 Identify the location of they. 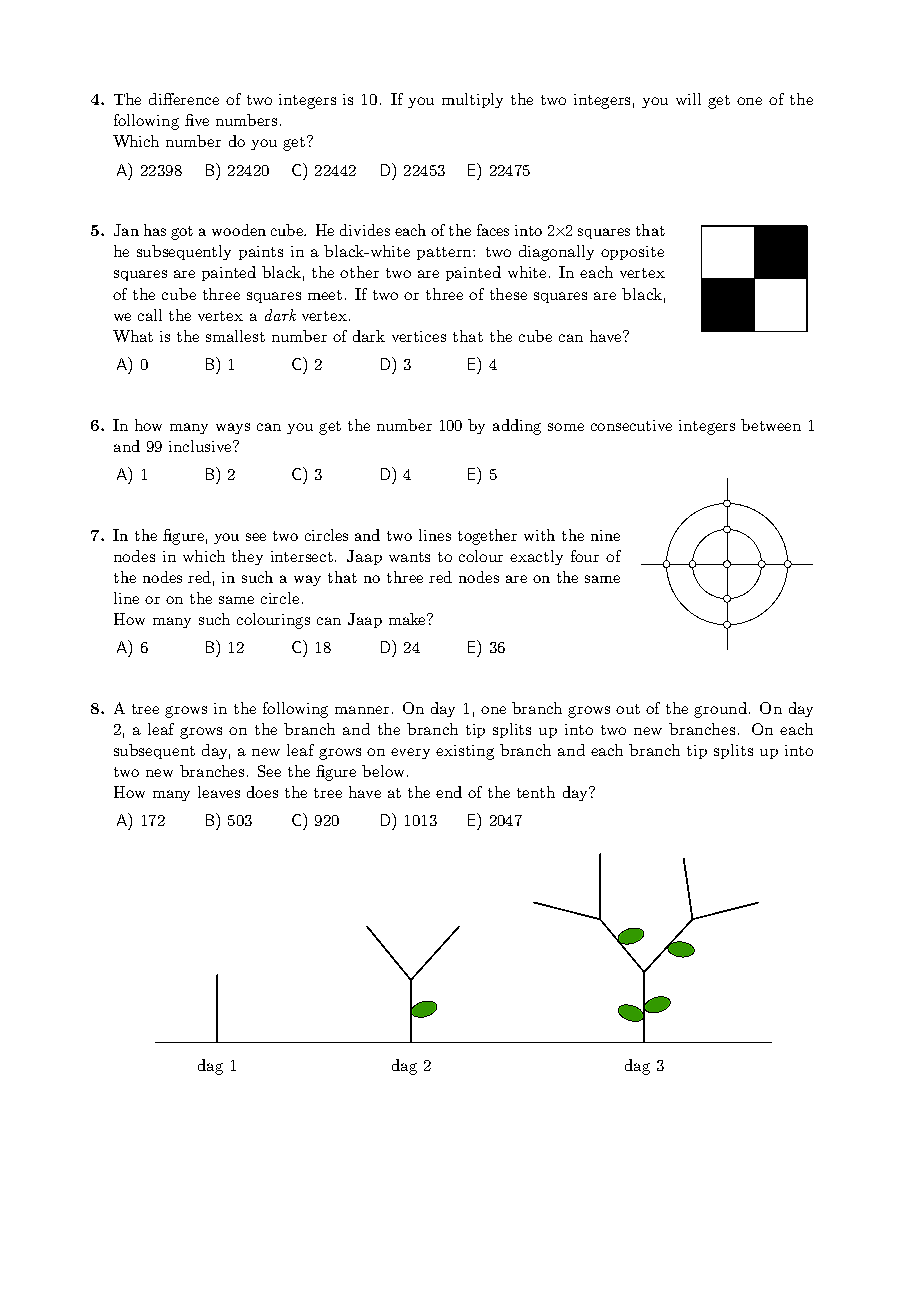
(247, 557).
